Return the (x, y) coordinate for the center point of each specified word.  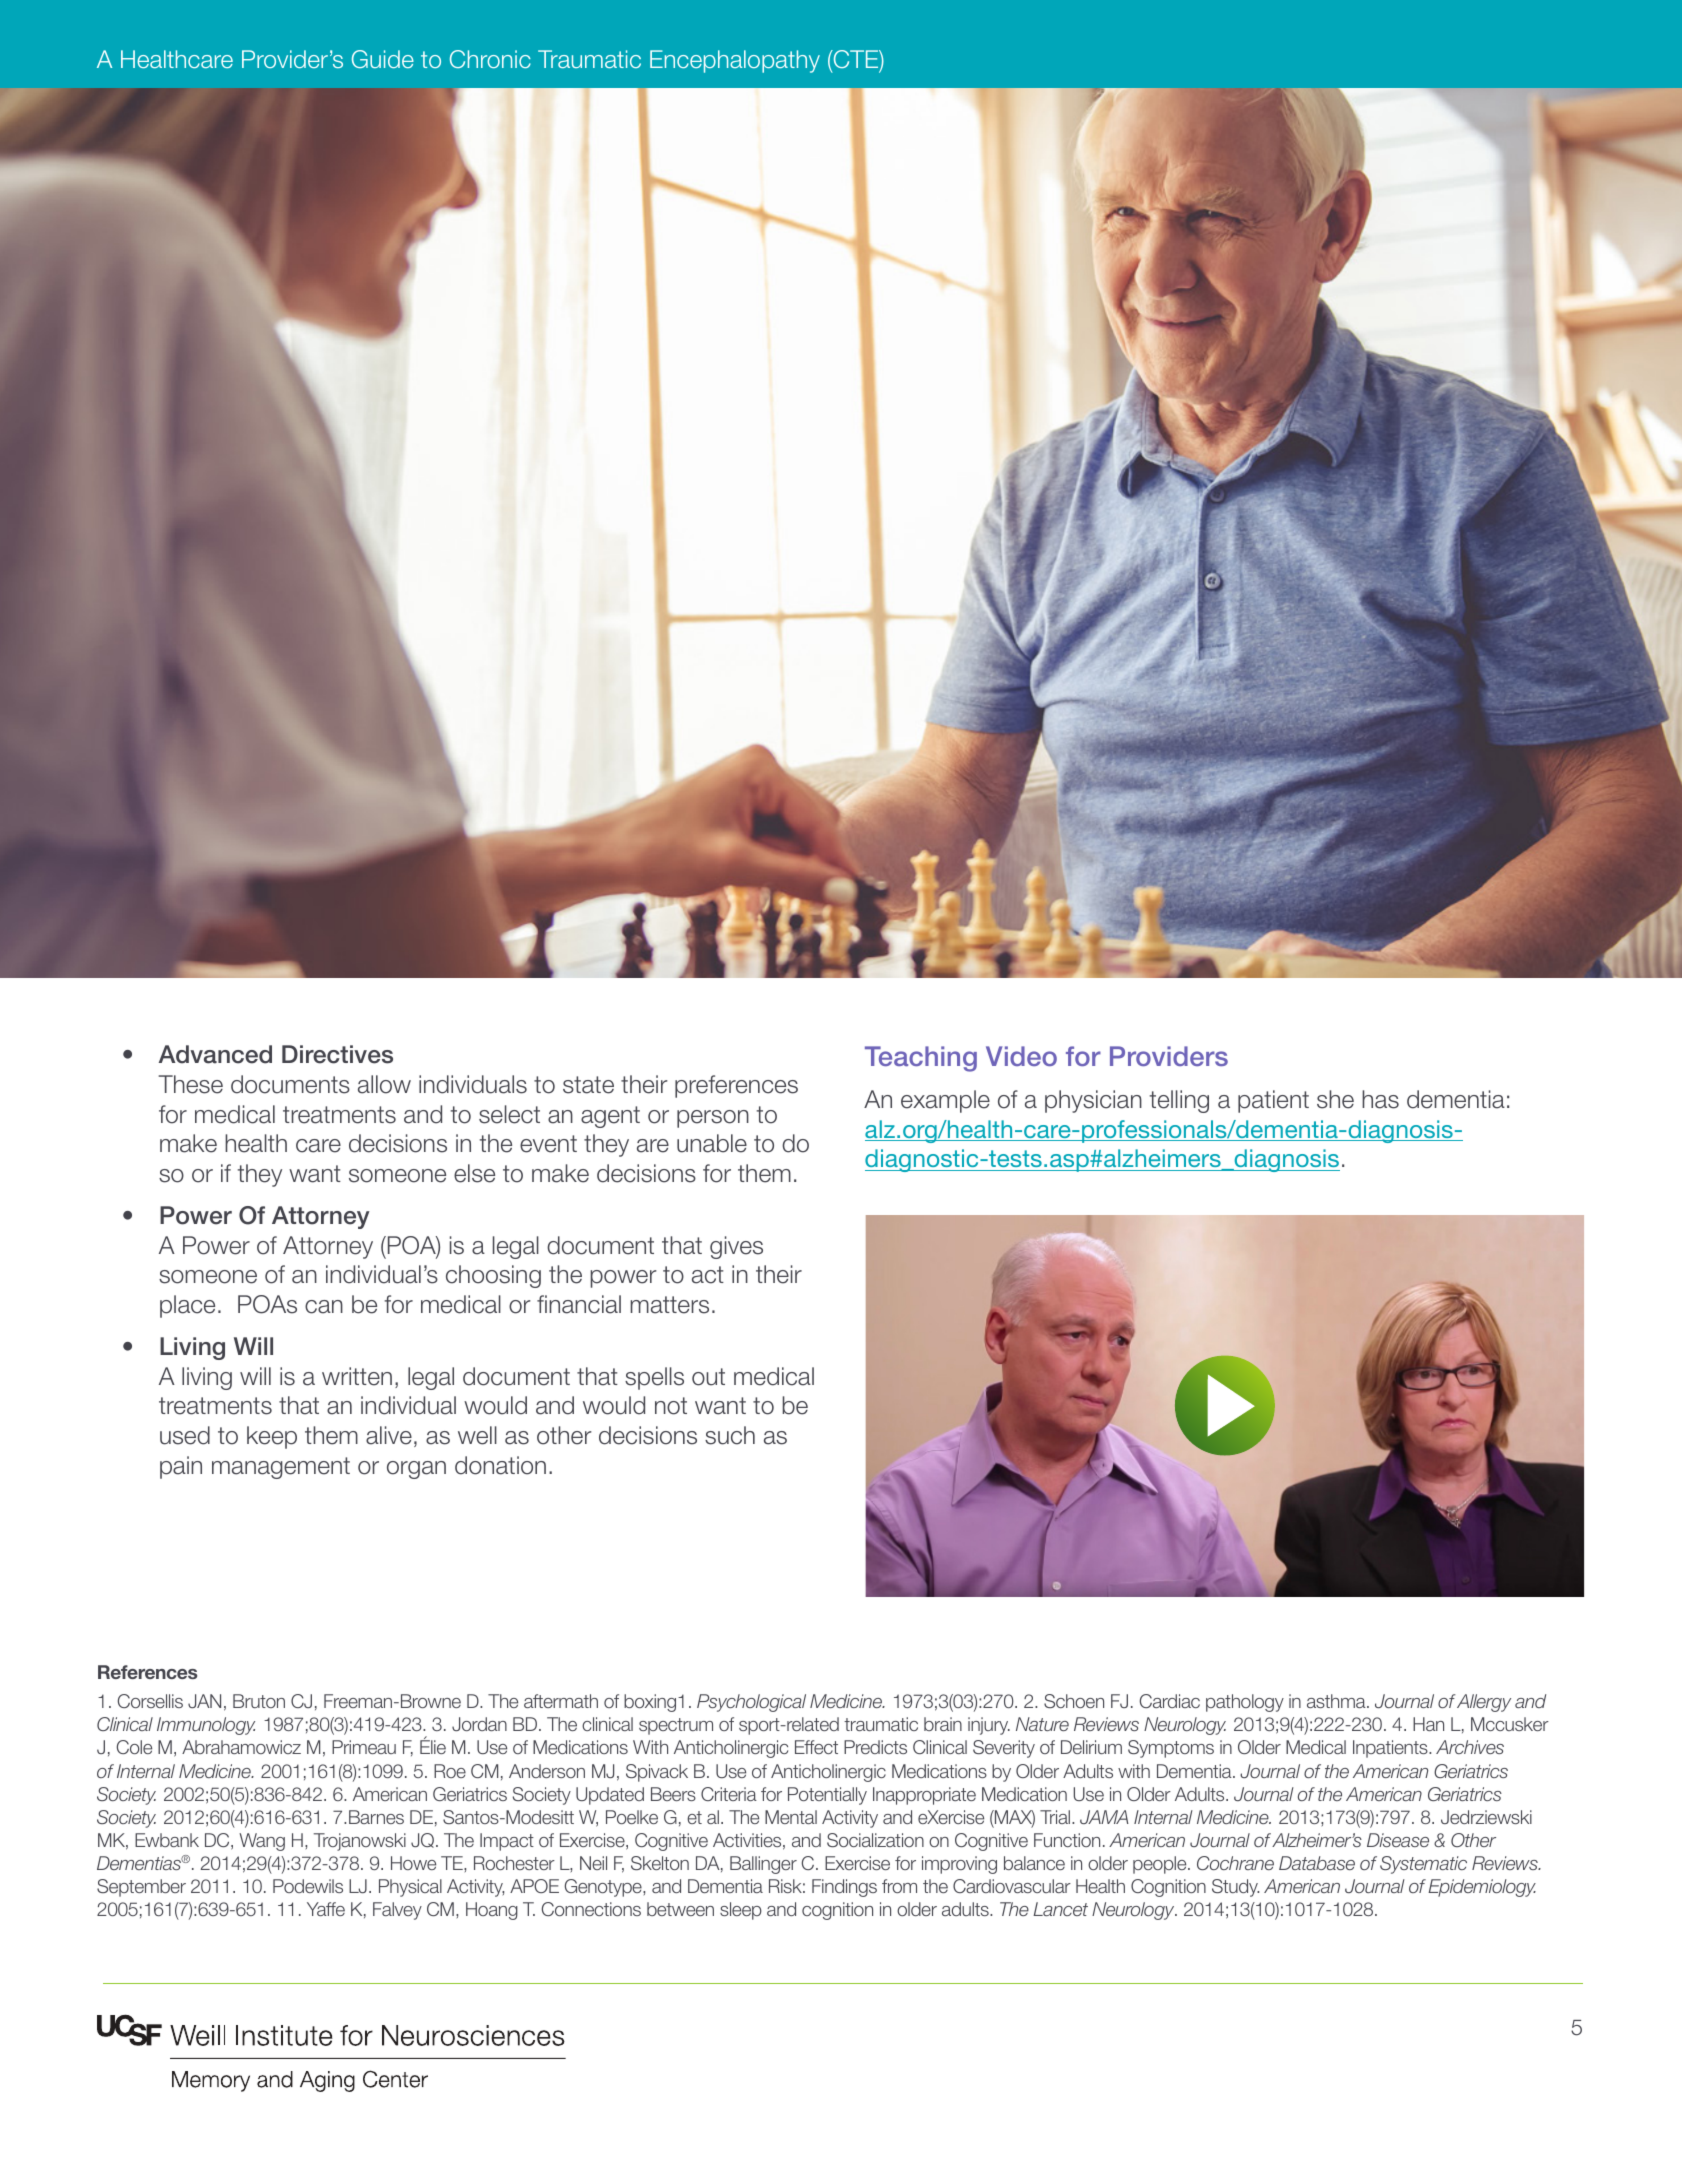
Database (1317, 1863)
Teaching (921, 1059)
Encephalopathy (735, 61)
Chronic (490, 59)
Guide (383, 59)
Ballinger (763, 1865)
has (1380, 1099)
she (1335, 1099)
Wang (262, 1842)
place (187, 1306)
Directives (337, 1054)
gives (736, 1247)
